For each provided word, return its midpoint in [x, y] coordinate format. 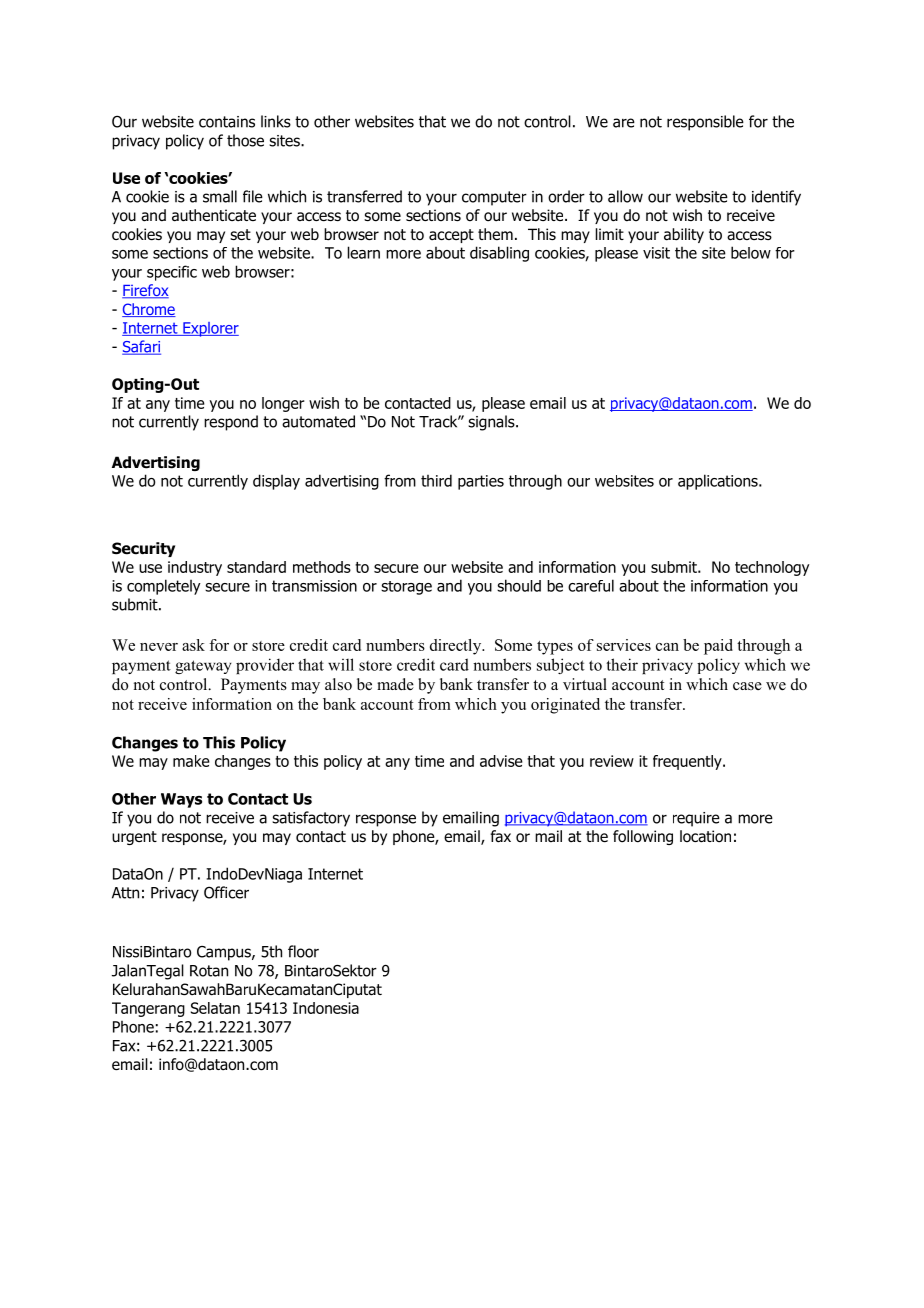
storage [406, 588]
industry [195, 568]
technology [772, 568]
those [245, 140]
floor [303, 951]
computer [494, 198]
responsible [705, 123]
